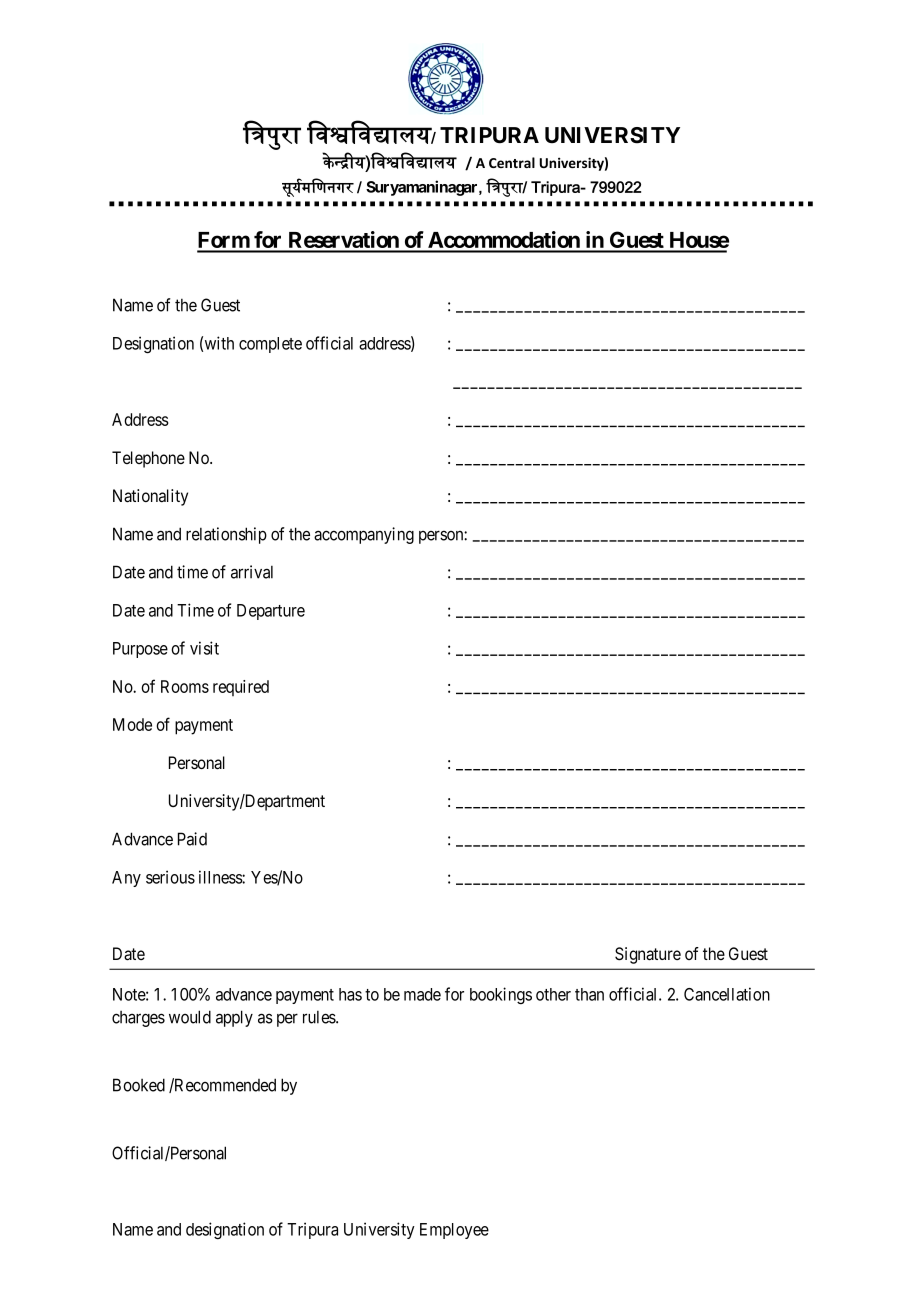  What do you see at coordinates (139, 1085) in the screenshot?
I see `Booked` at bounding box center [139, 1085].
